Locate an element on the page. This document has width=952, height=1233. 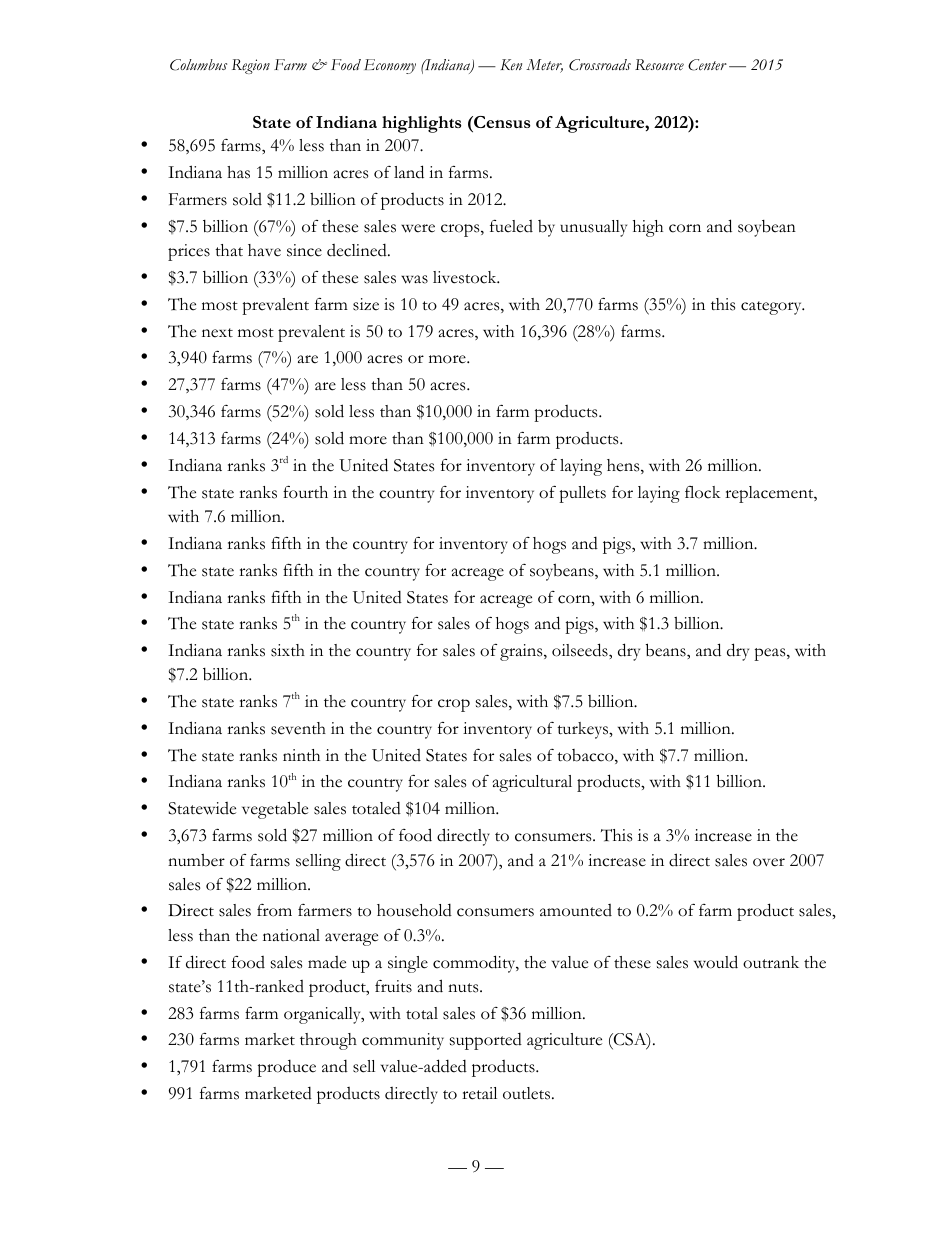
Center is located at coordinates (707, 65).
